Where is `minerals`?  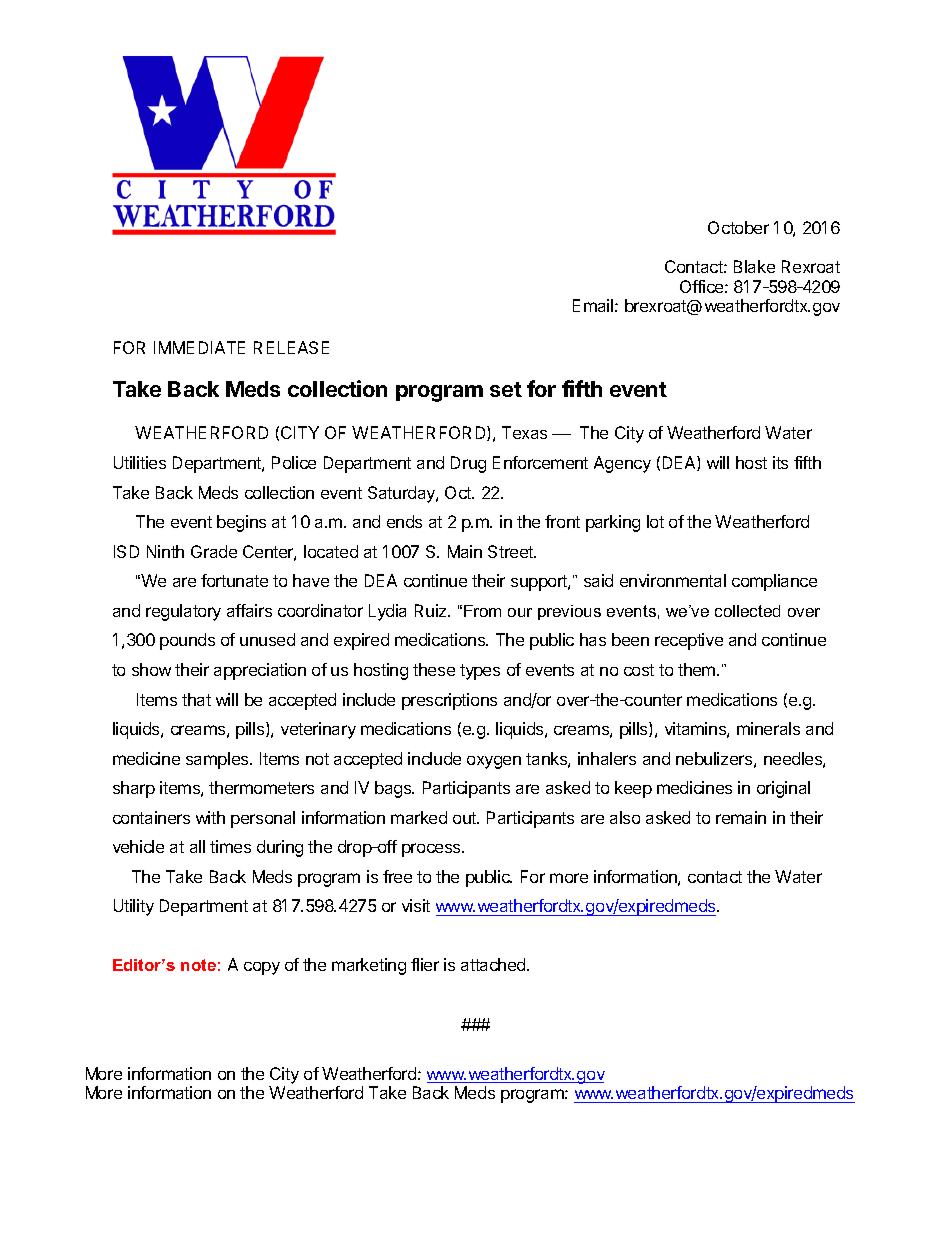
minerals is located at coordinates (768, 728).
